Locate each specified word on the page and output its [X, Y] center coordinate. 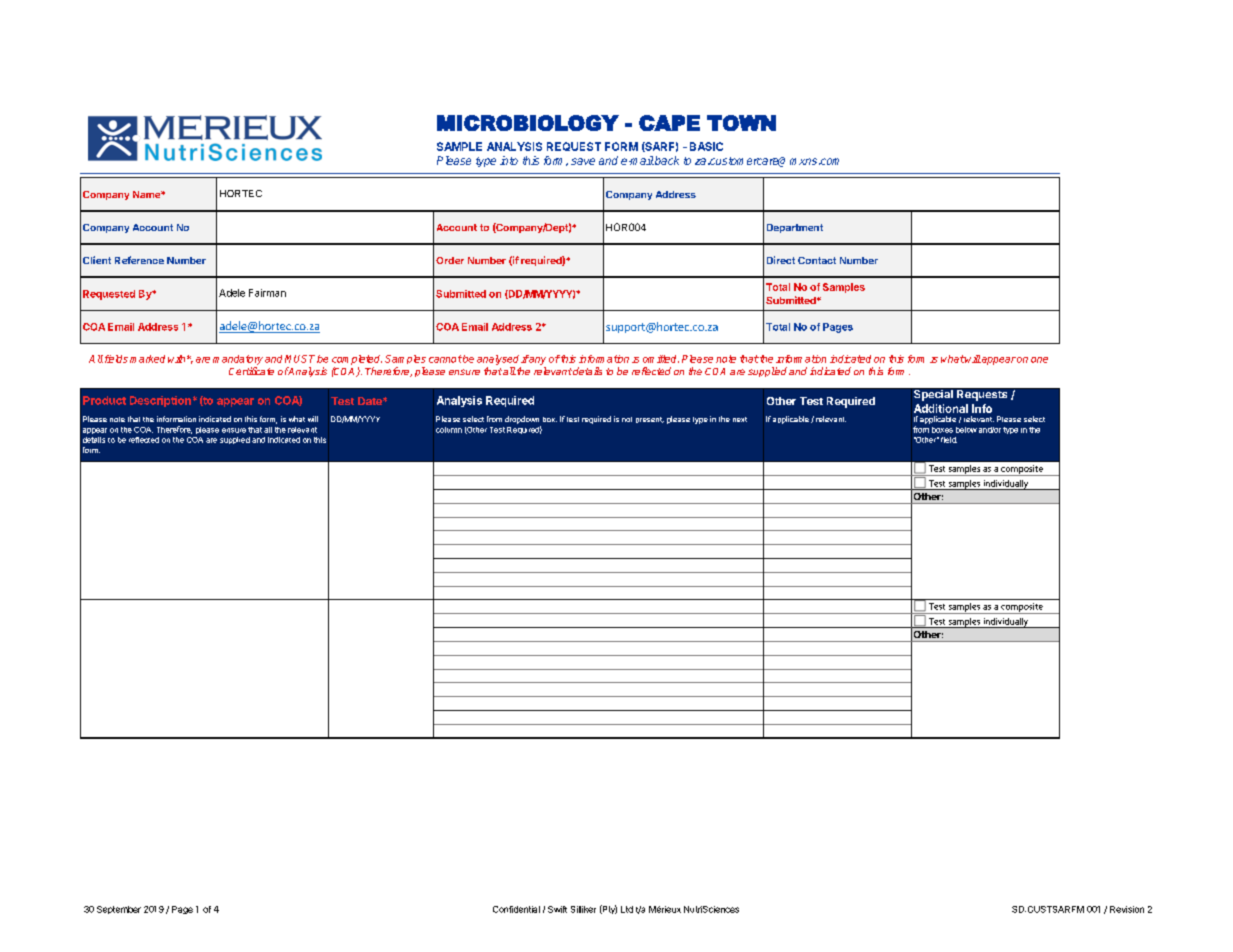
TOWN [741, 123]
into [509, 160]
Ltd [627, 909]
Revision [1127, 909]
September [119, 910]
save [583, 161]
